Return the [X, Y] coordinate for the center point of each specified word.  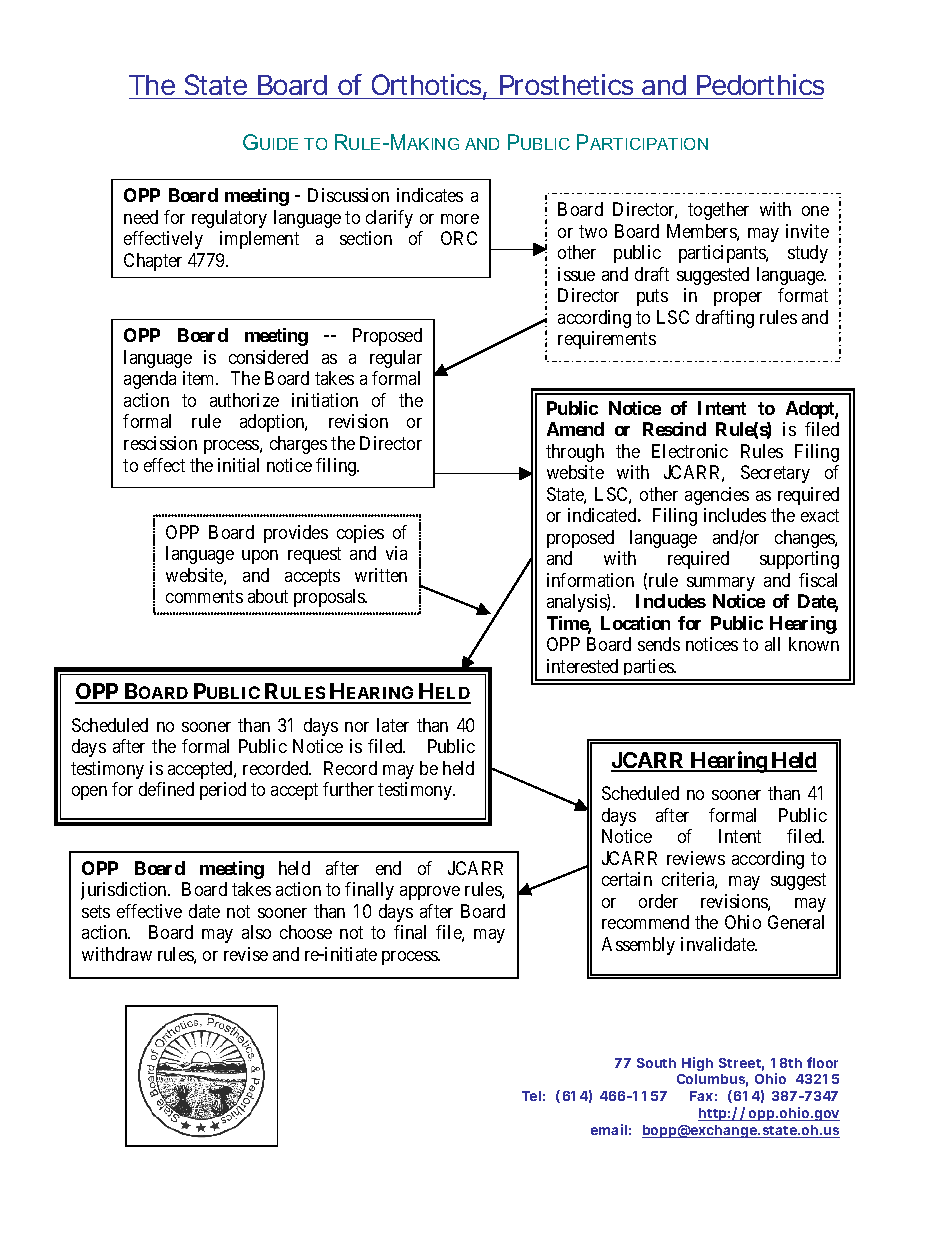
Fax [701, 1096]
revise [246, 954]
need [141, 217]
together [718, 211]
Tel [531, 1096]
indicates [430, 195]
